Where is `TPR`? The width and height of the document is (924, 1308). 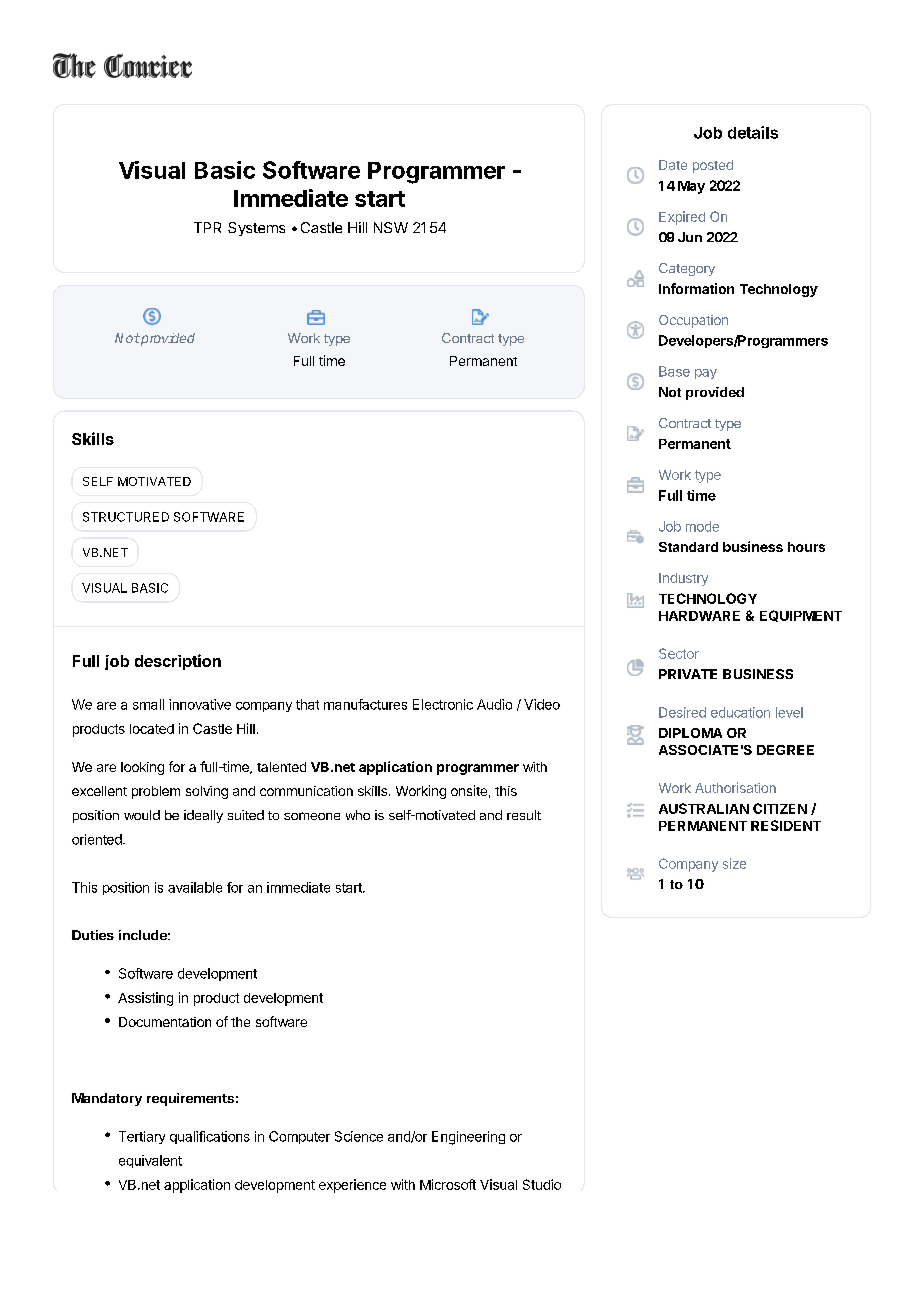
TPR is located at coordinates (207, 227).
